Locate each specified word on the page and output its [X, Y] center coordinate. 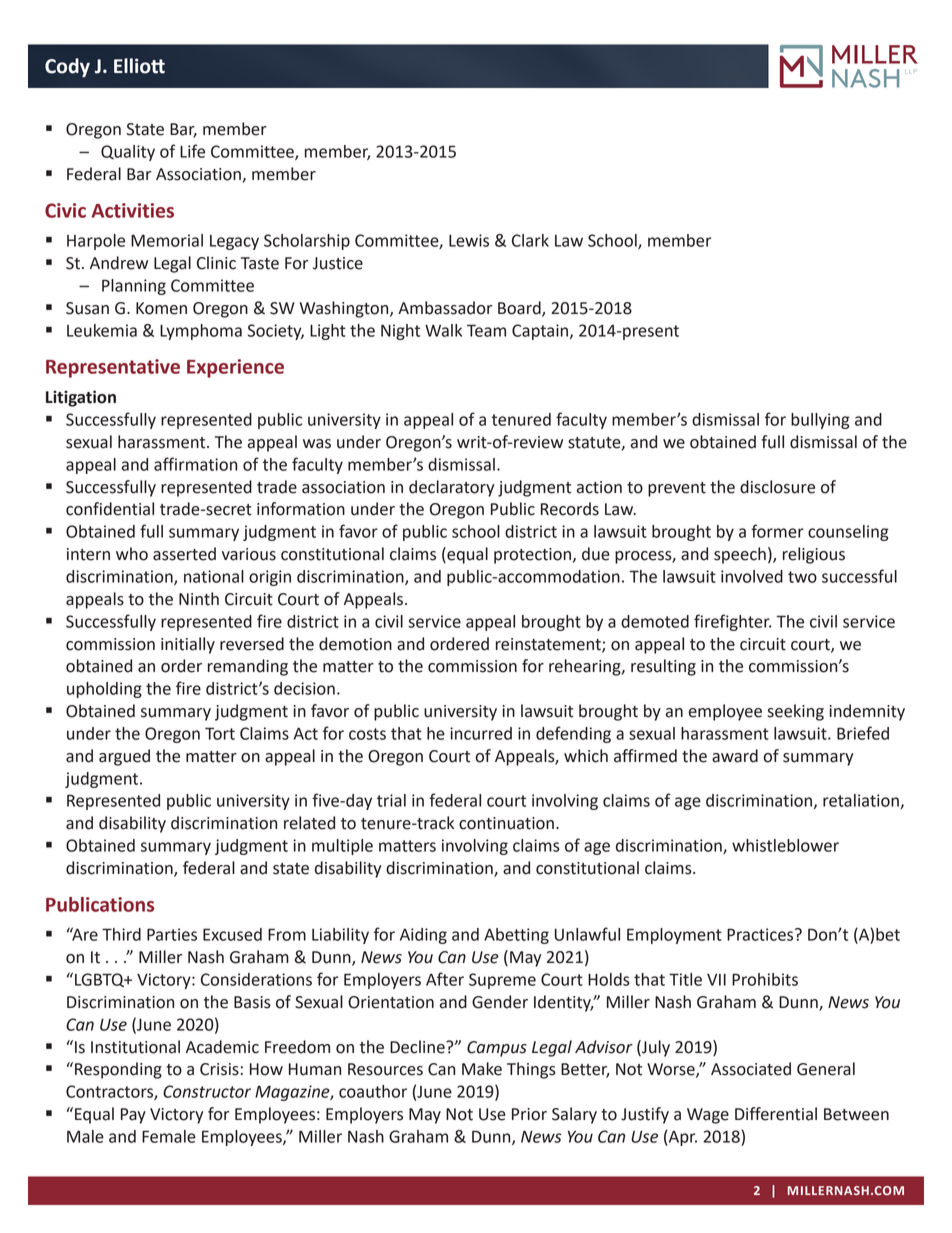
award [735, 756]
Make [482, 1069]
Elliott [139, 66]
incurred [481, 733]
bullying [820, 421]
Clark [530, 240]
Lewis [469, 240]
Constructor [207, 1091]
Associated [751, 1069]
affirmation [195, 464]
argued [124, 757]
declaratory [451, 488]
